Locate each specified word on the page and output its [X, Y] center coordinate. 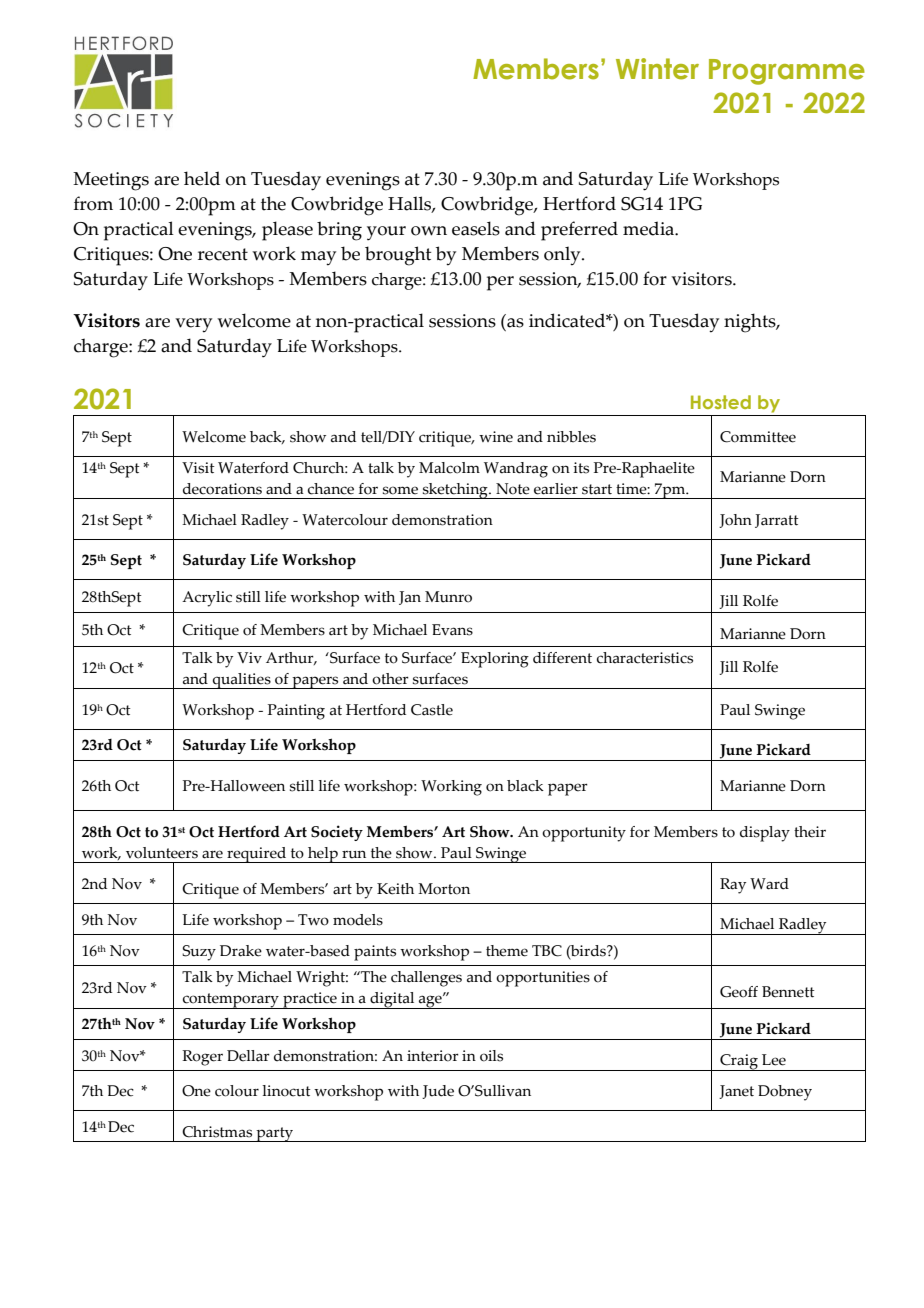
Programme [787, 72]
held [202, 178]
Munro [448, 597]
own [429, 231]
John [735, 521]
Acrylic [207, 599]
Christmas [217, 1132]
